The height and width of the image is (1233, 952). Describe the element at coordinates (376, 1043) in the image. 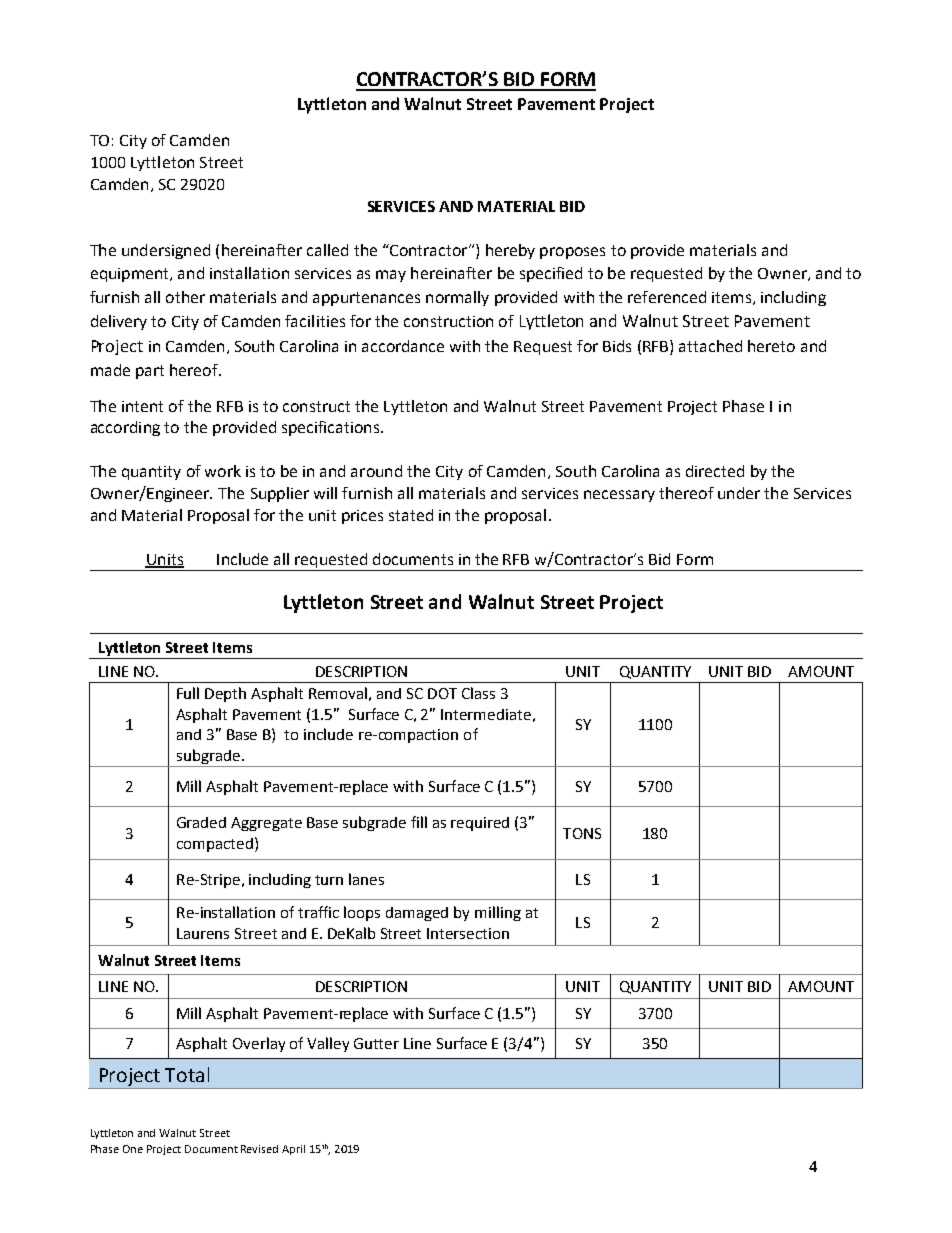

I see `Gutter` at that location.
